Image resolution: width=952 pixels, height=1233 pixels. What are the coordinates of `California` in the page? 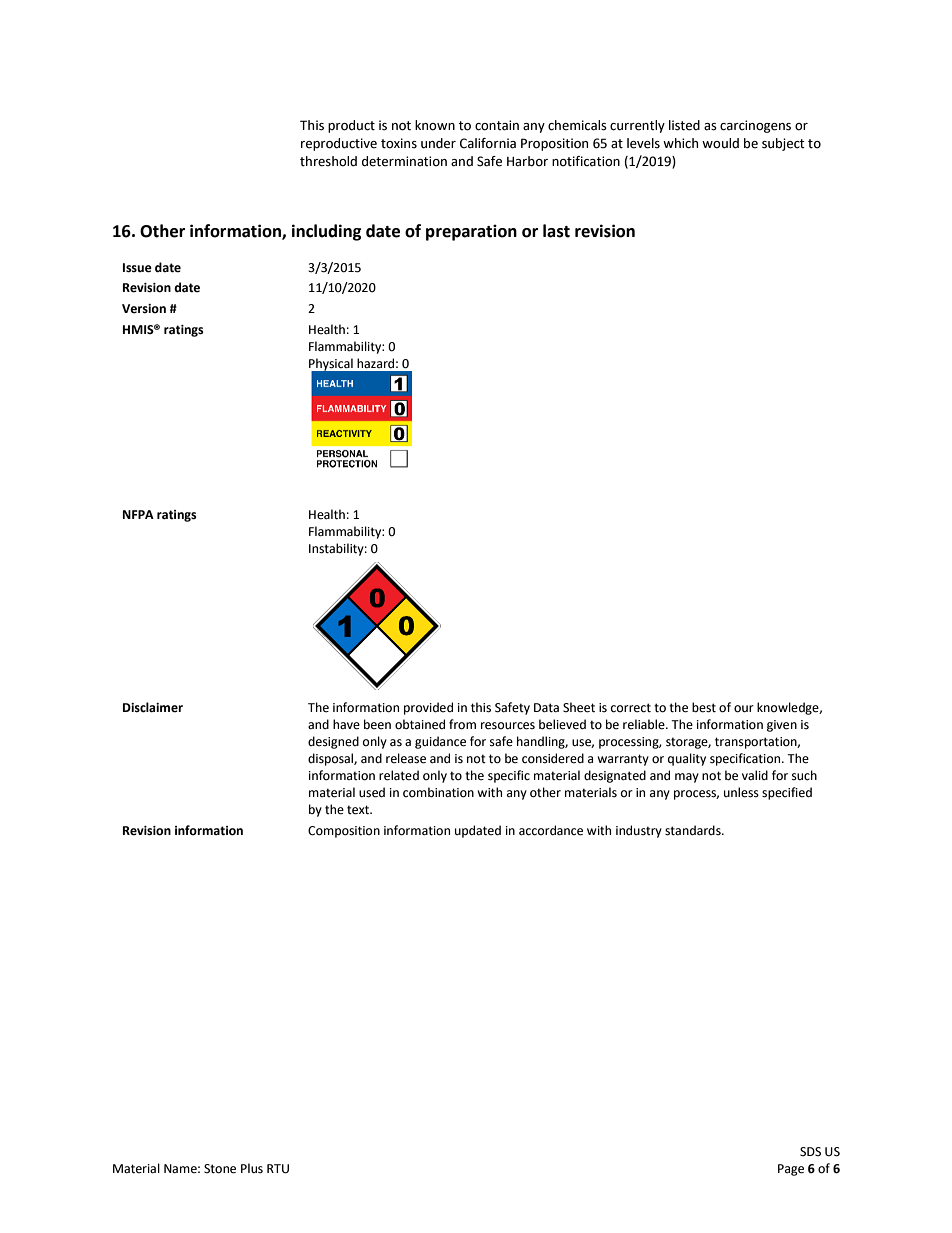 It's located at (488, 143).
